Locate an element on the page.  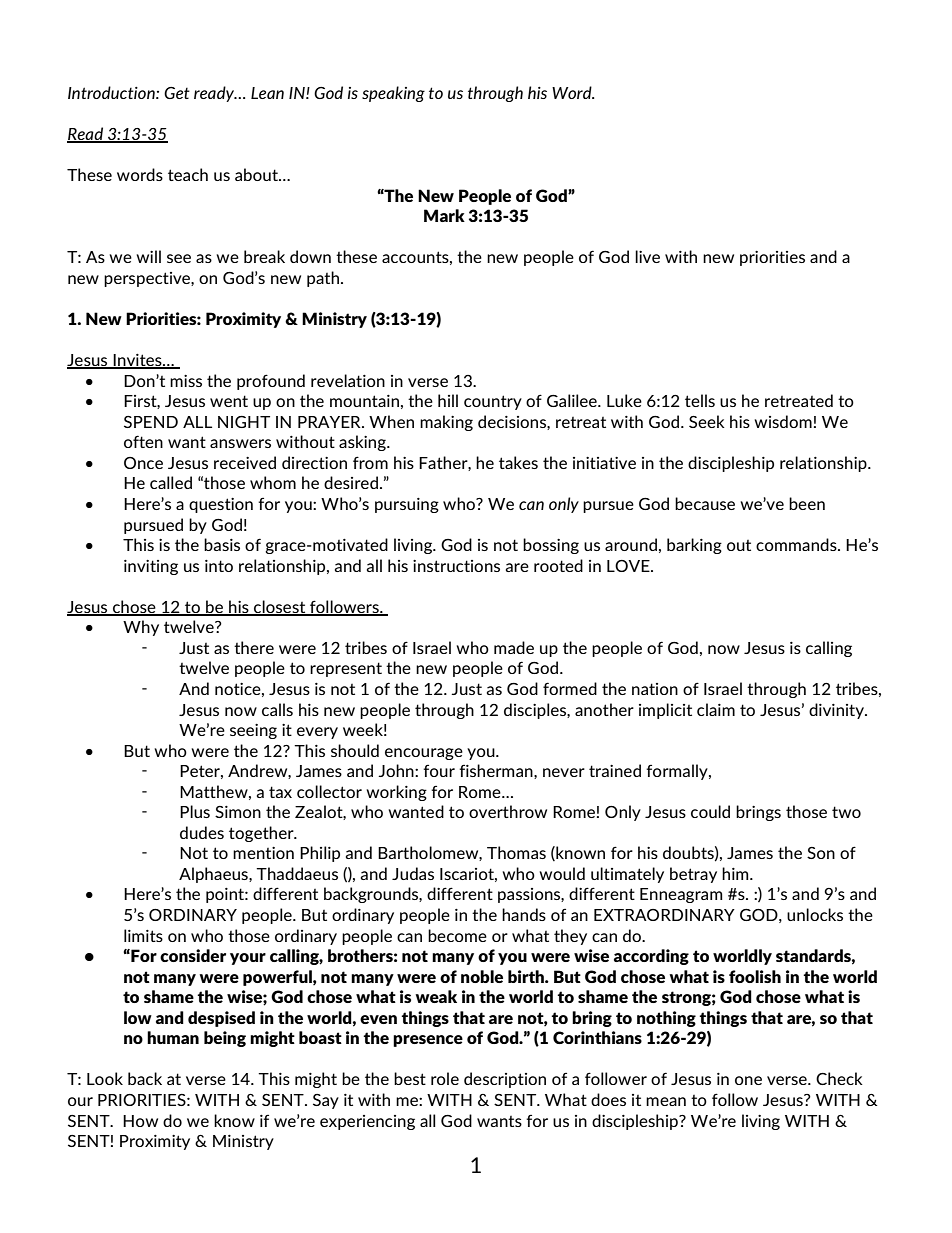
teach is located at coordinates (188, 174).
